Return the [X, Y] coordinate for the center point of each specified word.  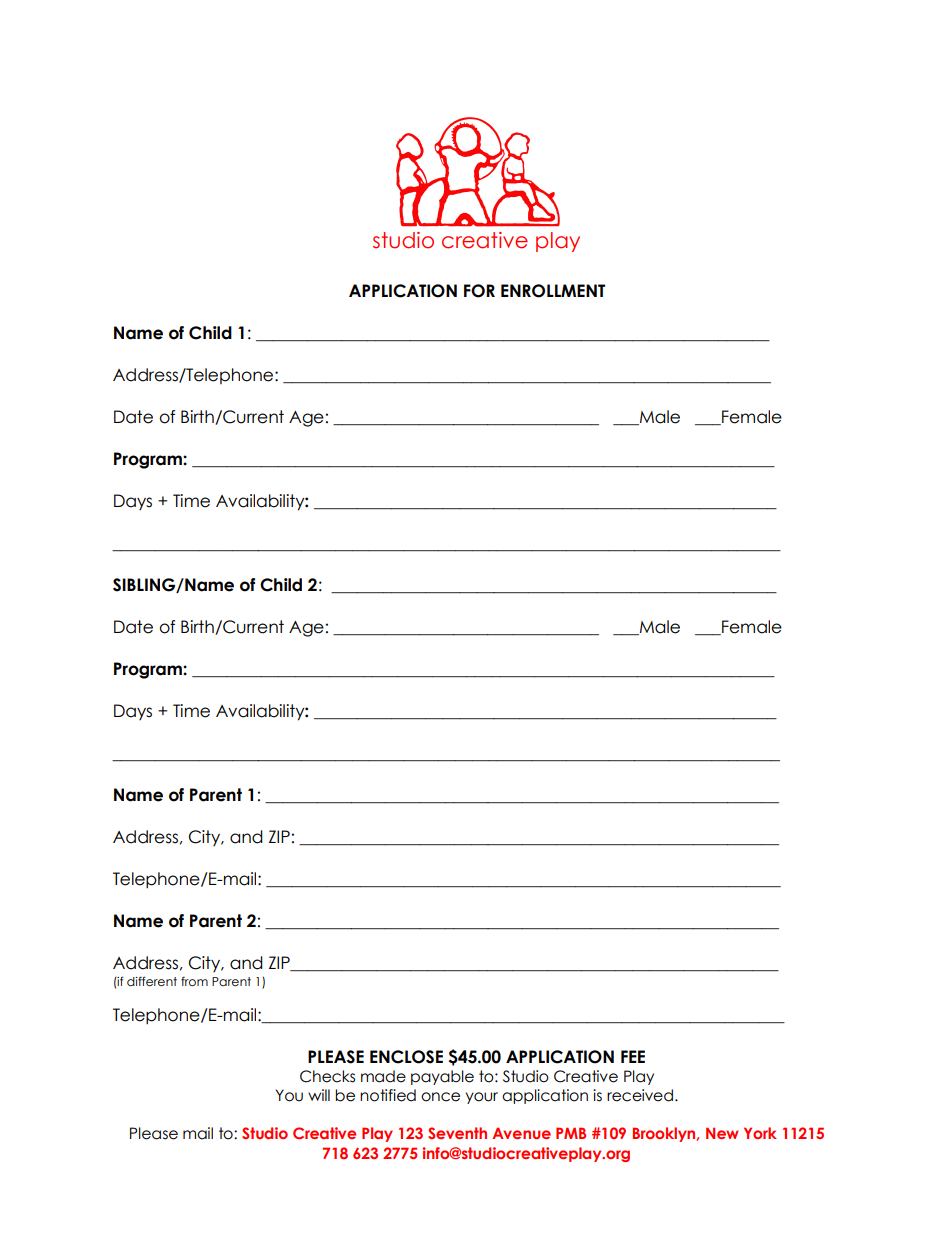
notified [388, 1095]
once [440, 1097]
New [722, 1133]
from [194, 981]
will [319, 1095]
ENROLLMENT [553, 291]
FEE [633, 1056]
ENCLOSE [406, 1057]
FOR [479, 291]
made [383, 1076]
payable [442, 1077]
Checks [327, 1076]
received [640, 1095]
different [152, 981]
